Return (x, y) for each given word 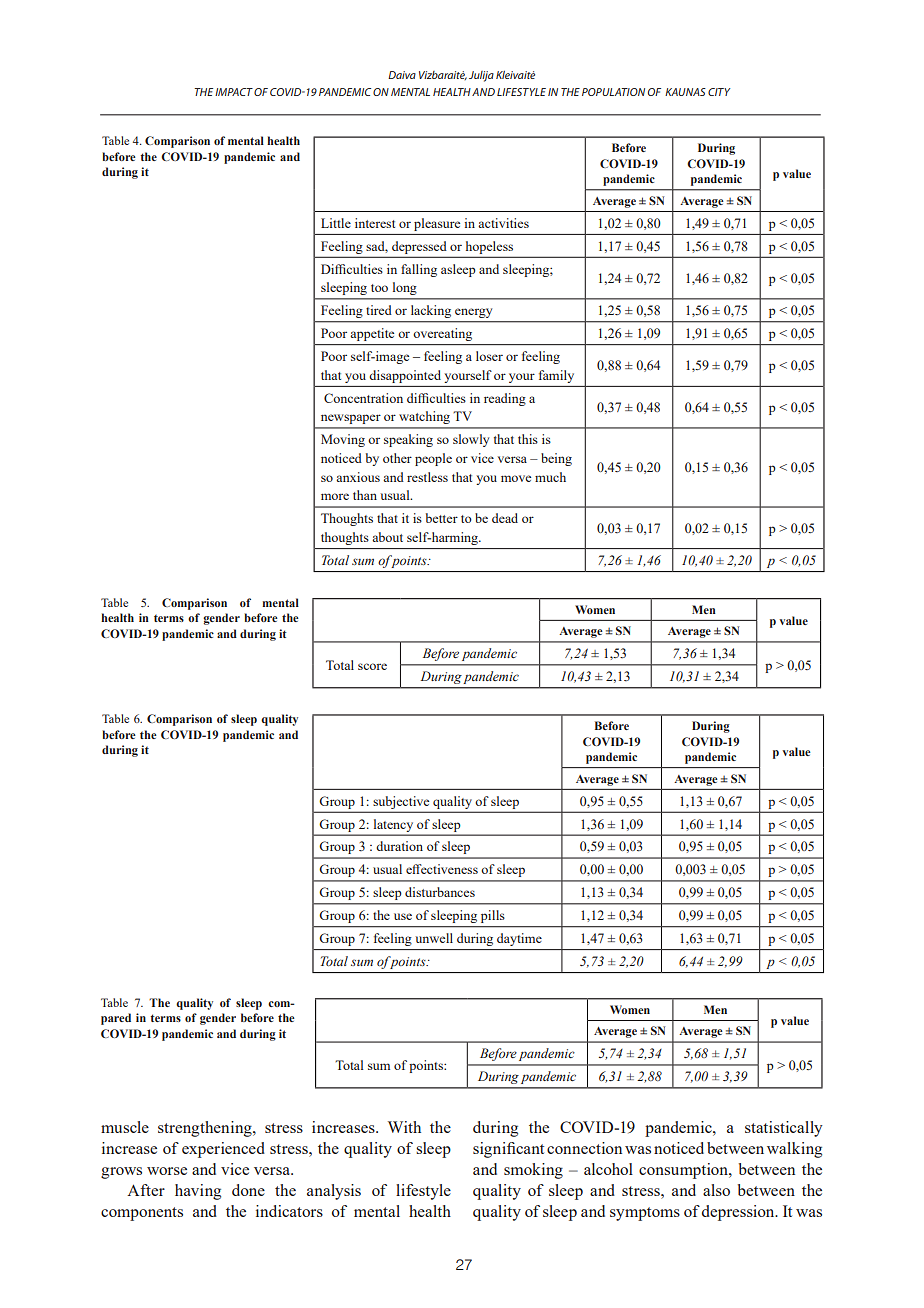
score (372, 666)
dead (505, 518)
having (198, 1192)
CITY (719, 92)
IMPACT (234, 92)
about (387, 537)
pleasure (437, 224)
